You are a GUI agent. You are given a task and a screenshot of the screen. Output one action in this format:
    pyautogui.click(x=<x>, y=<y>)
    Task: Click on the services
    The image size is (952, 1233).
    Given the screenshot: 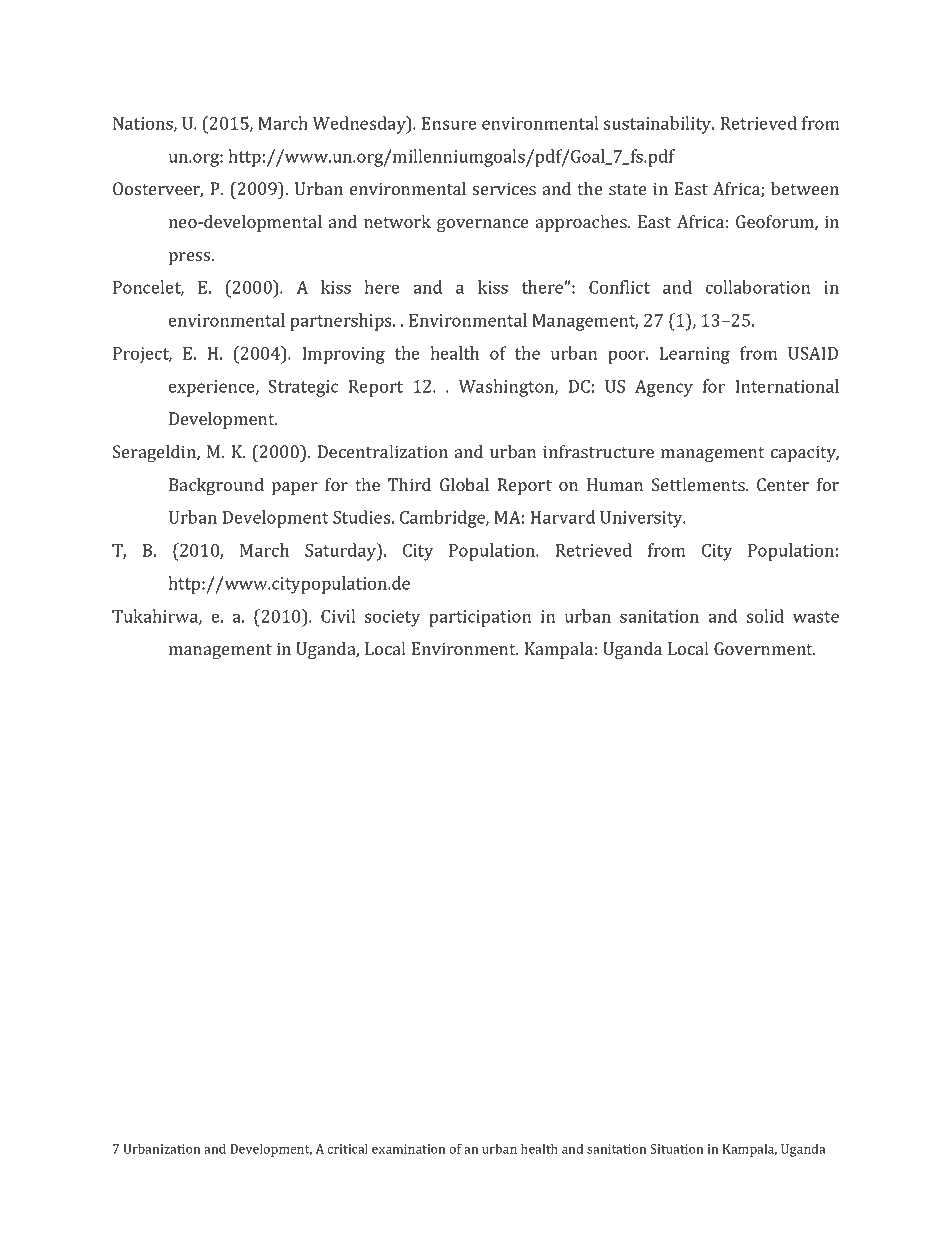 What is the action you would take?
    pyautogui.click(x=504, y=188)
